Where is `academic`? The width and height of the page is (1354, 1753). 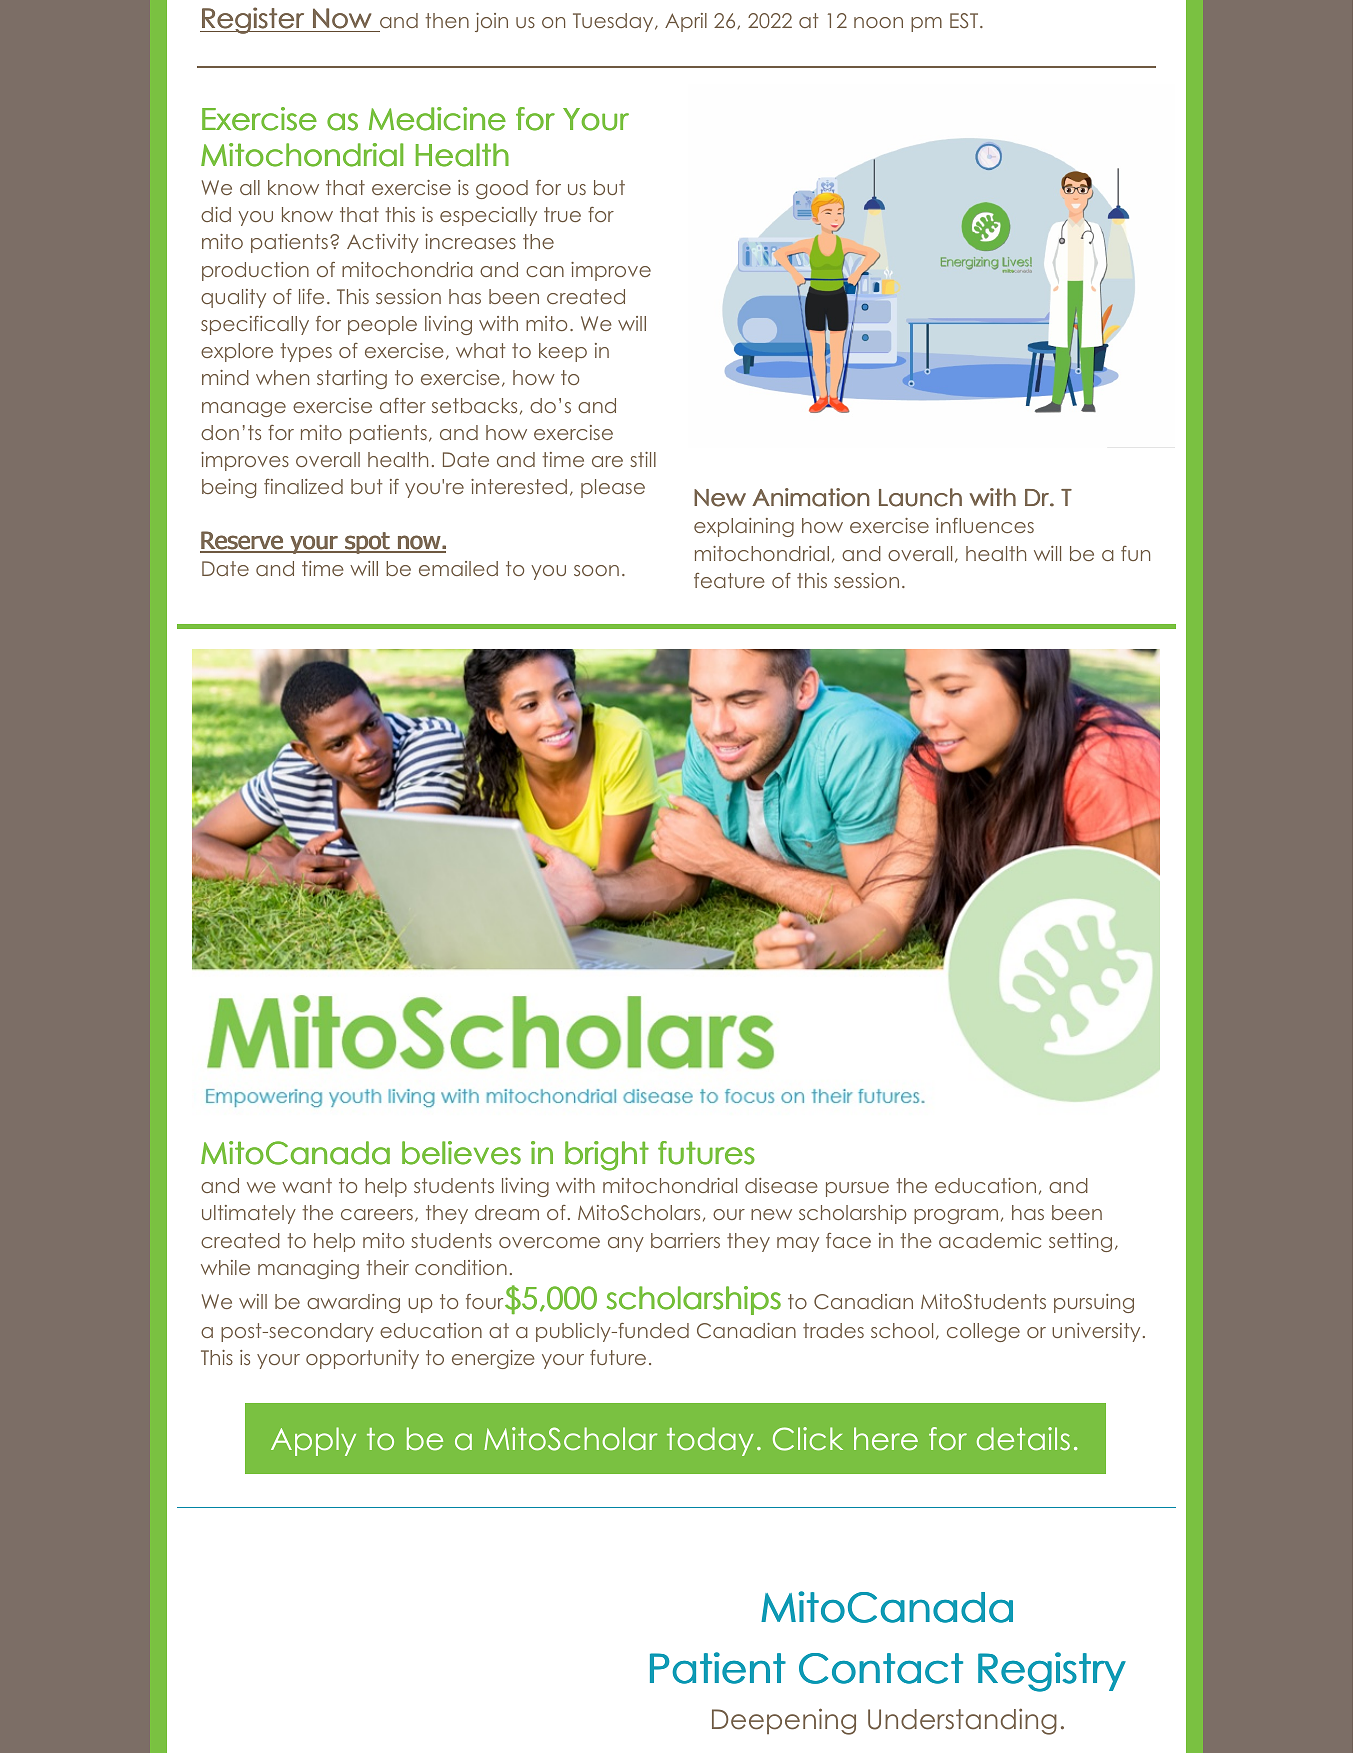 academic is located at coordinates (990, 1240).
